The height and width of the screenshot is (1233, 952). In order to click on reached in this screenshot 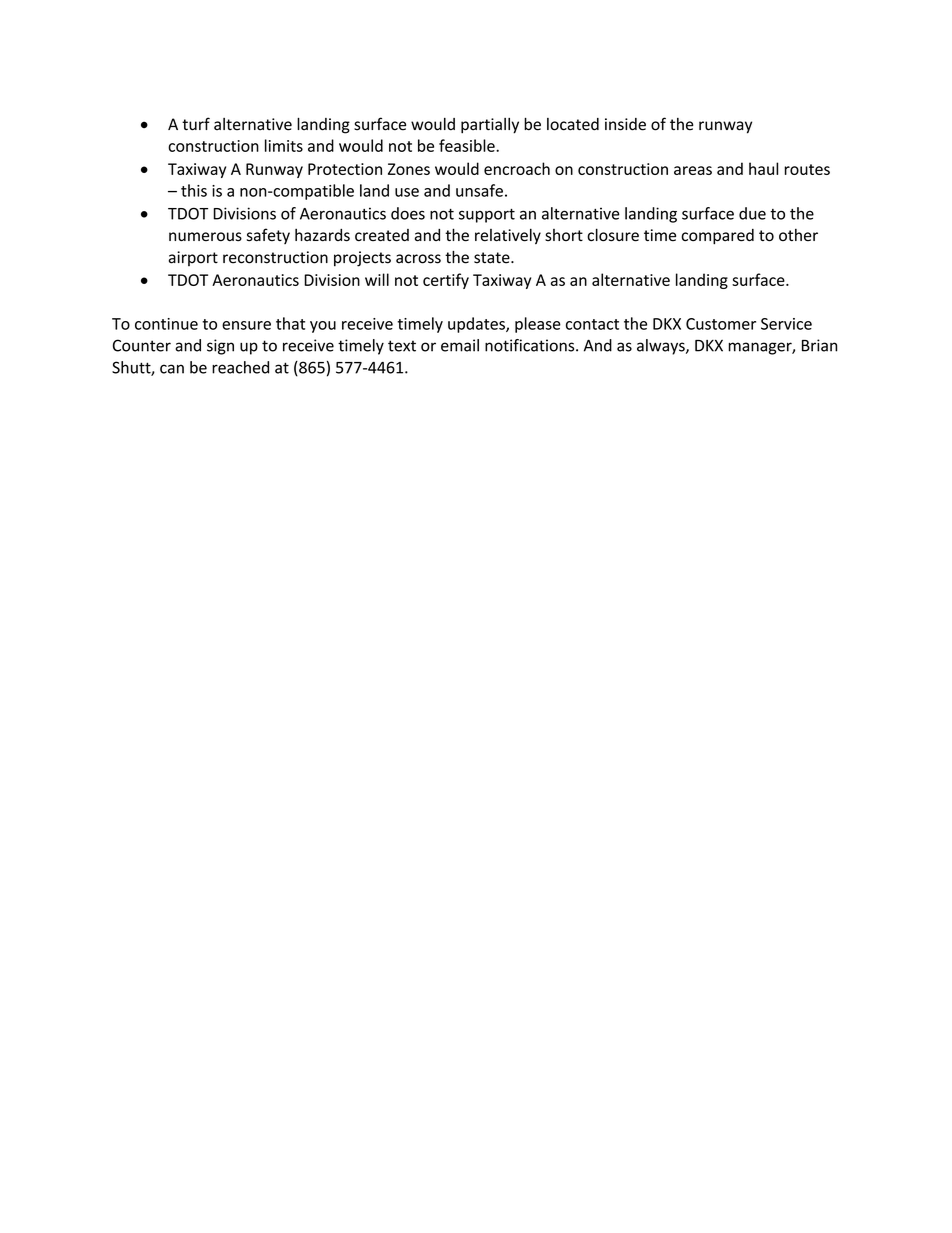, I will do `click(240, 367)`.
